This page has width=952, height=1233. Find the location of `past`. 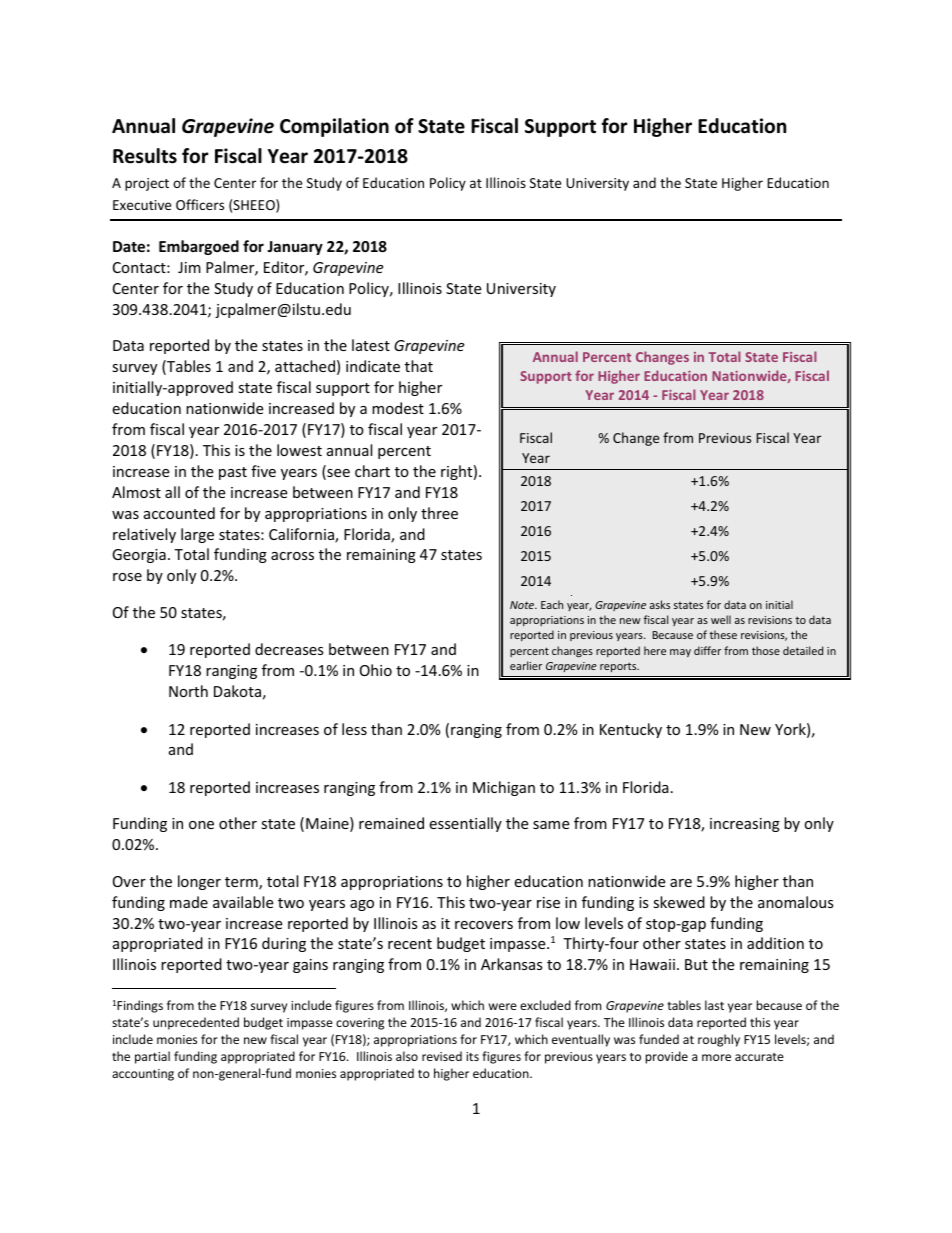

past is located at coordinates (233, 473).
